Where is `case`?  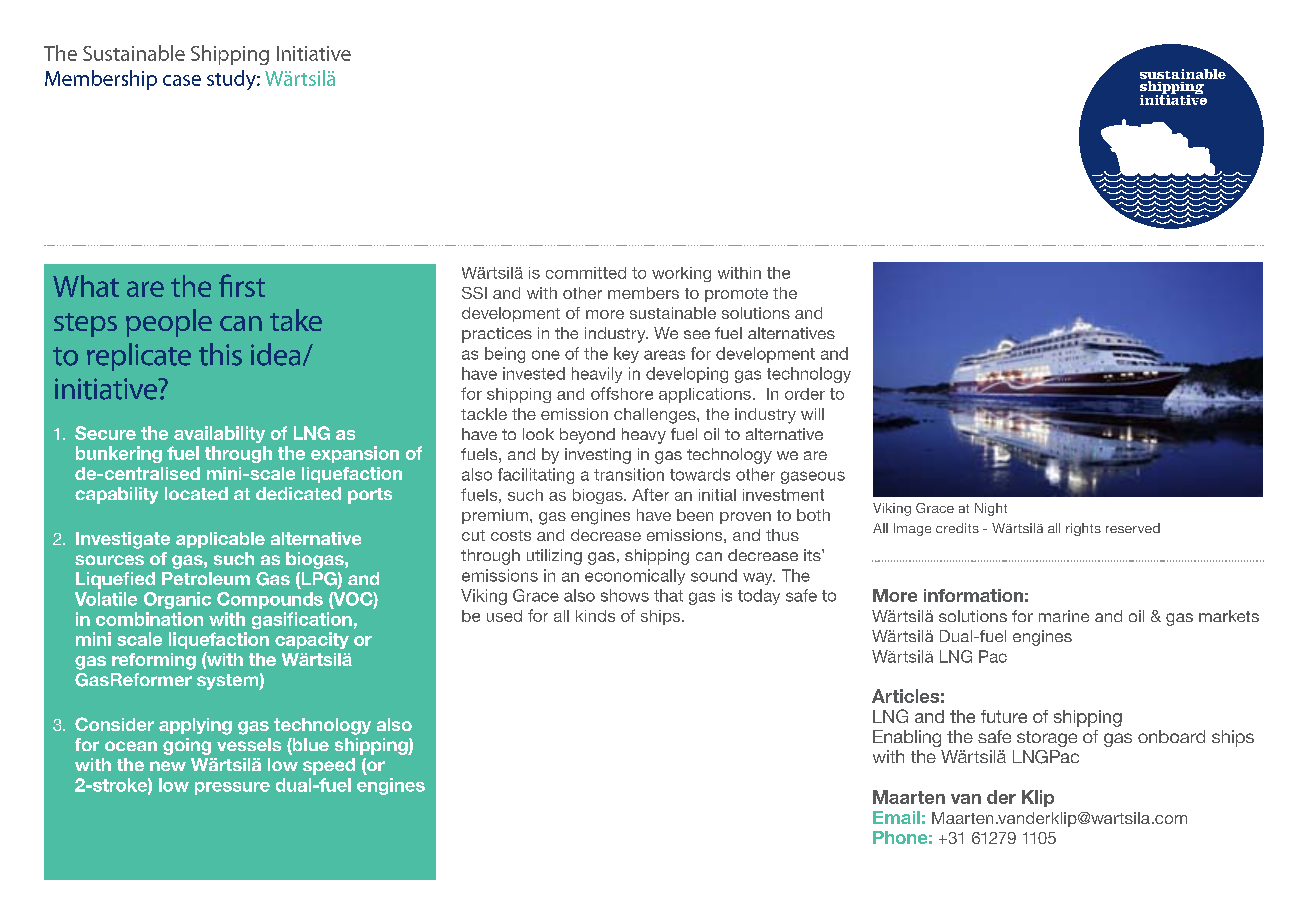
case is located at coordinates (182, 80).
